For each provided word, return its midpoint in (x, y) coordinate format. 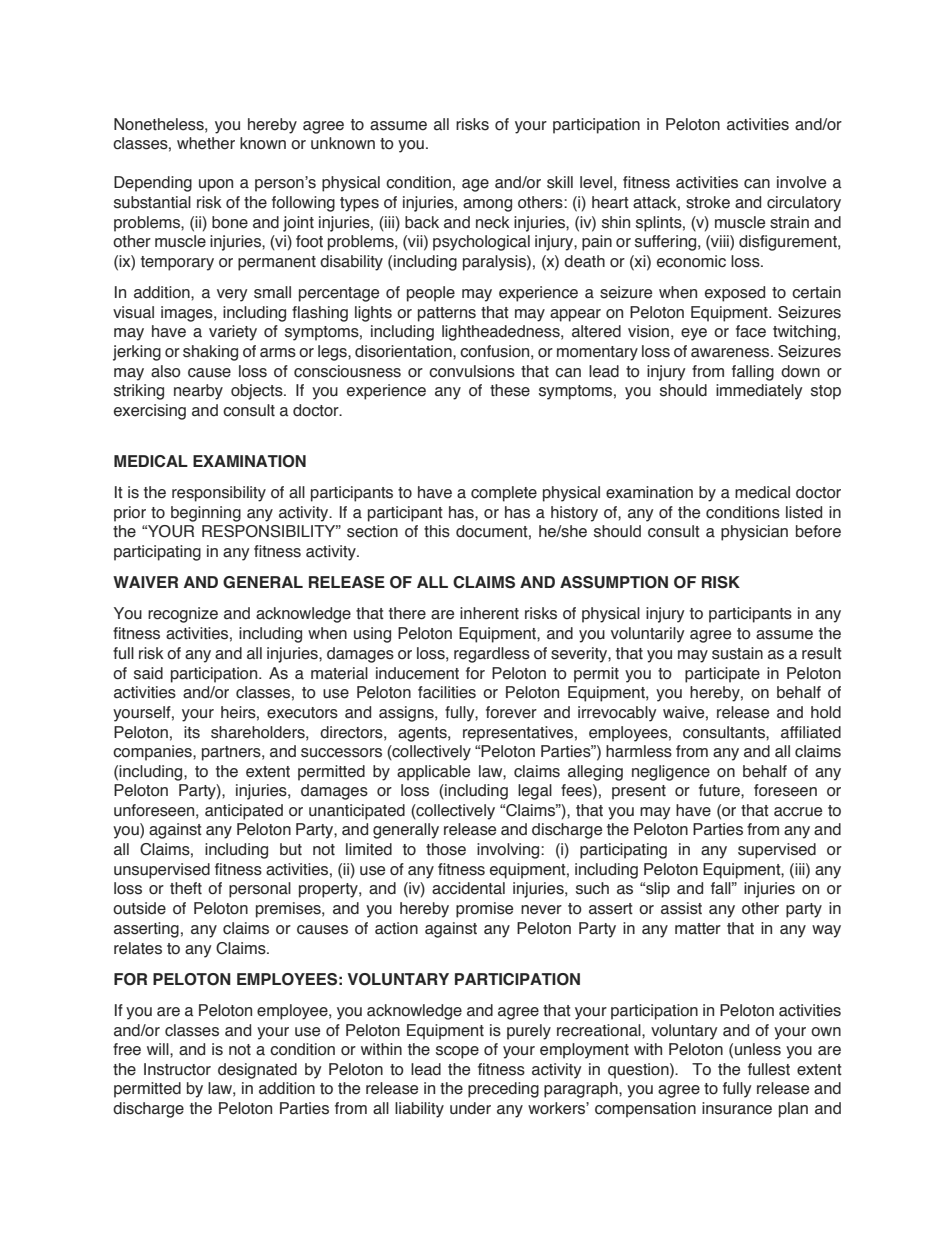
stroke (708, 202)
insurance (737, 1108)
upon (216, 185)
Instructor (177, 1069)
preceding (503, 1090)
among (487, 205)
